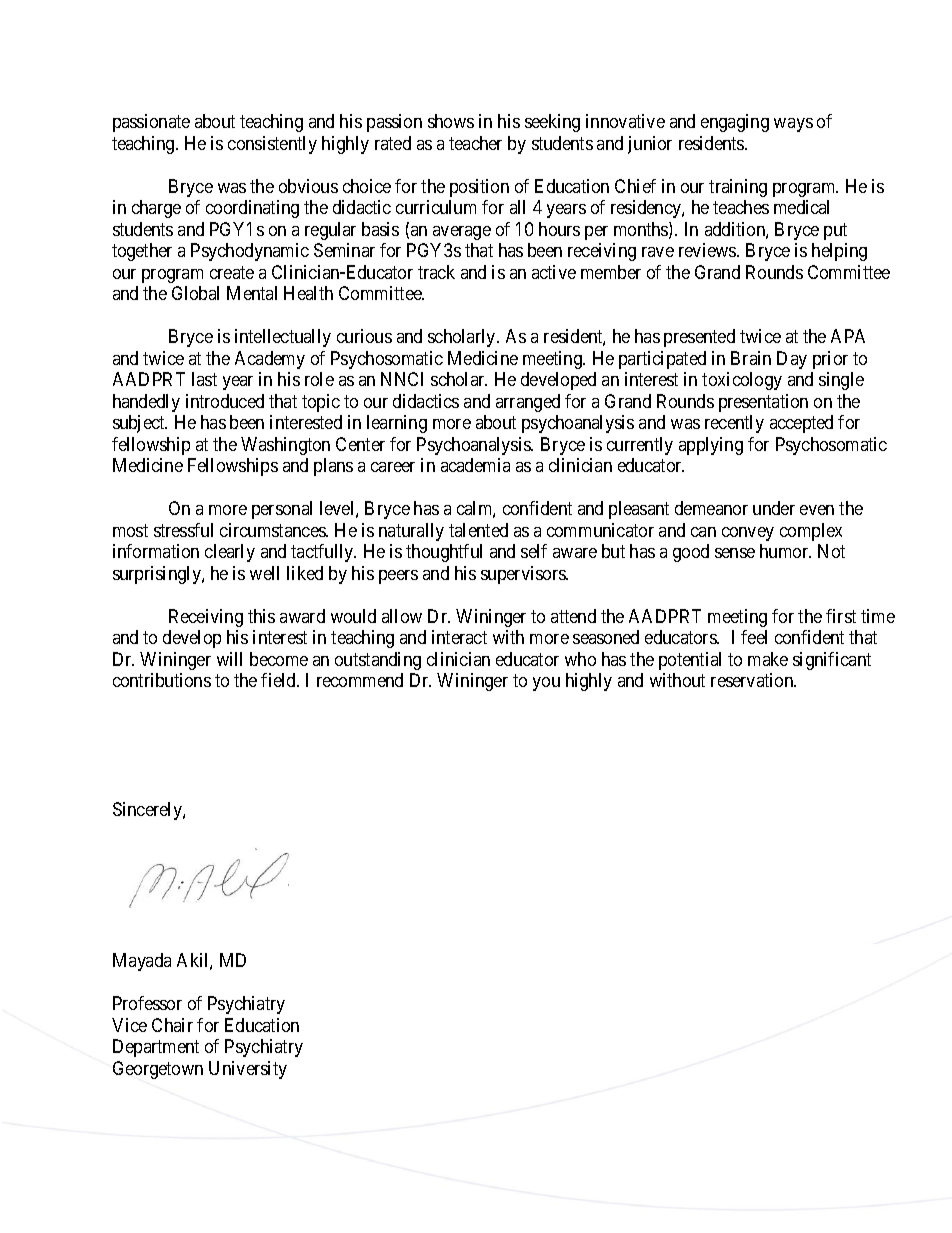  I want to click on Global, so click(195, 293).
